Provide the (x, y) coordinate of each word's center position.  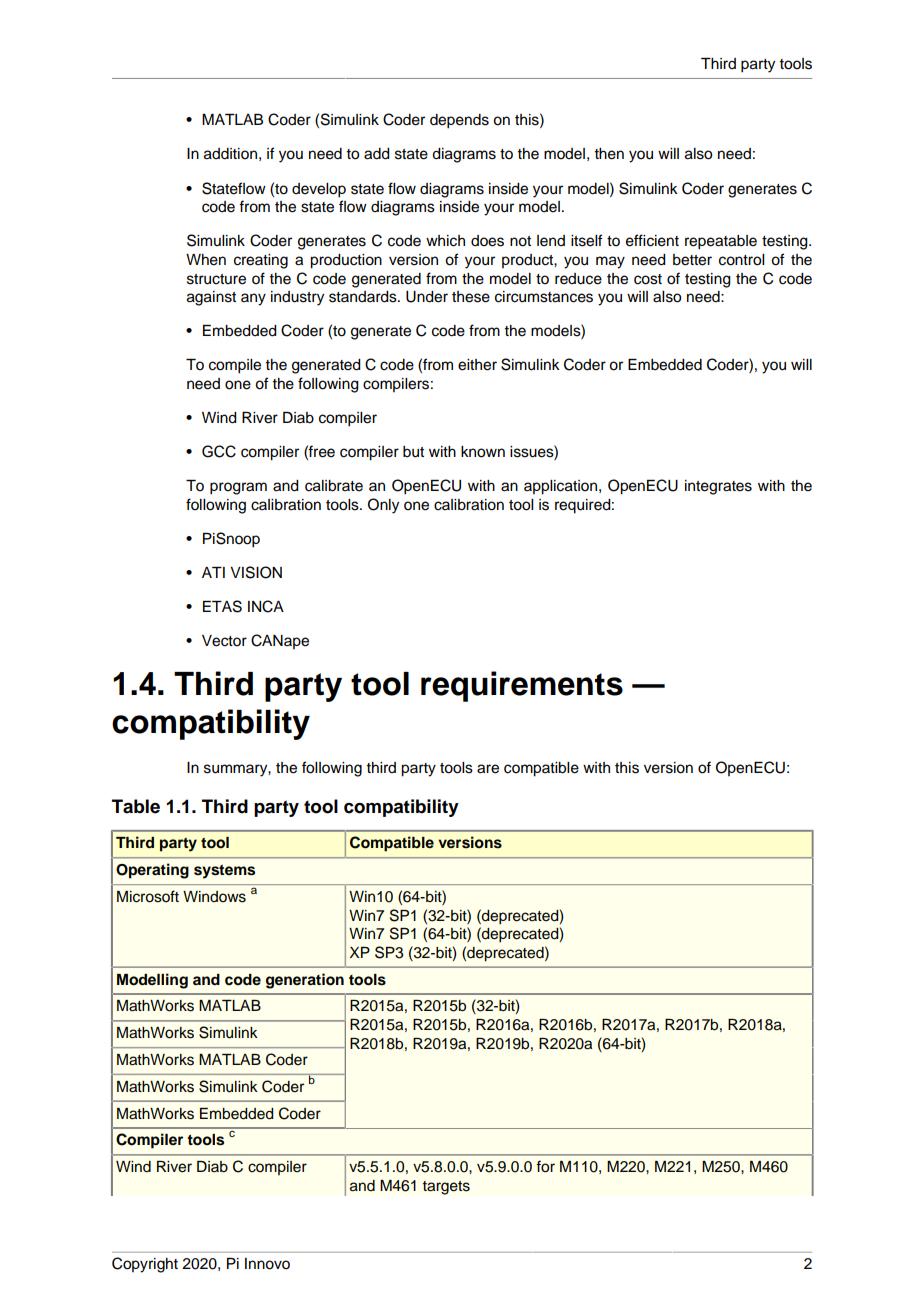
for (545, 1166)
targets (446, 1188)
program (238, 488)
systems (224, 872)
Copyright (145, 1265)
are (488, 769)
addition (230, 154)
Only (383, 506)
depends (459, 121)
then (609, 154)
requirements (522, 686)
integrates (718, 487)
